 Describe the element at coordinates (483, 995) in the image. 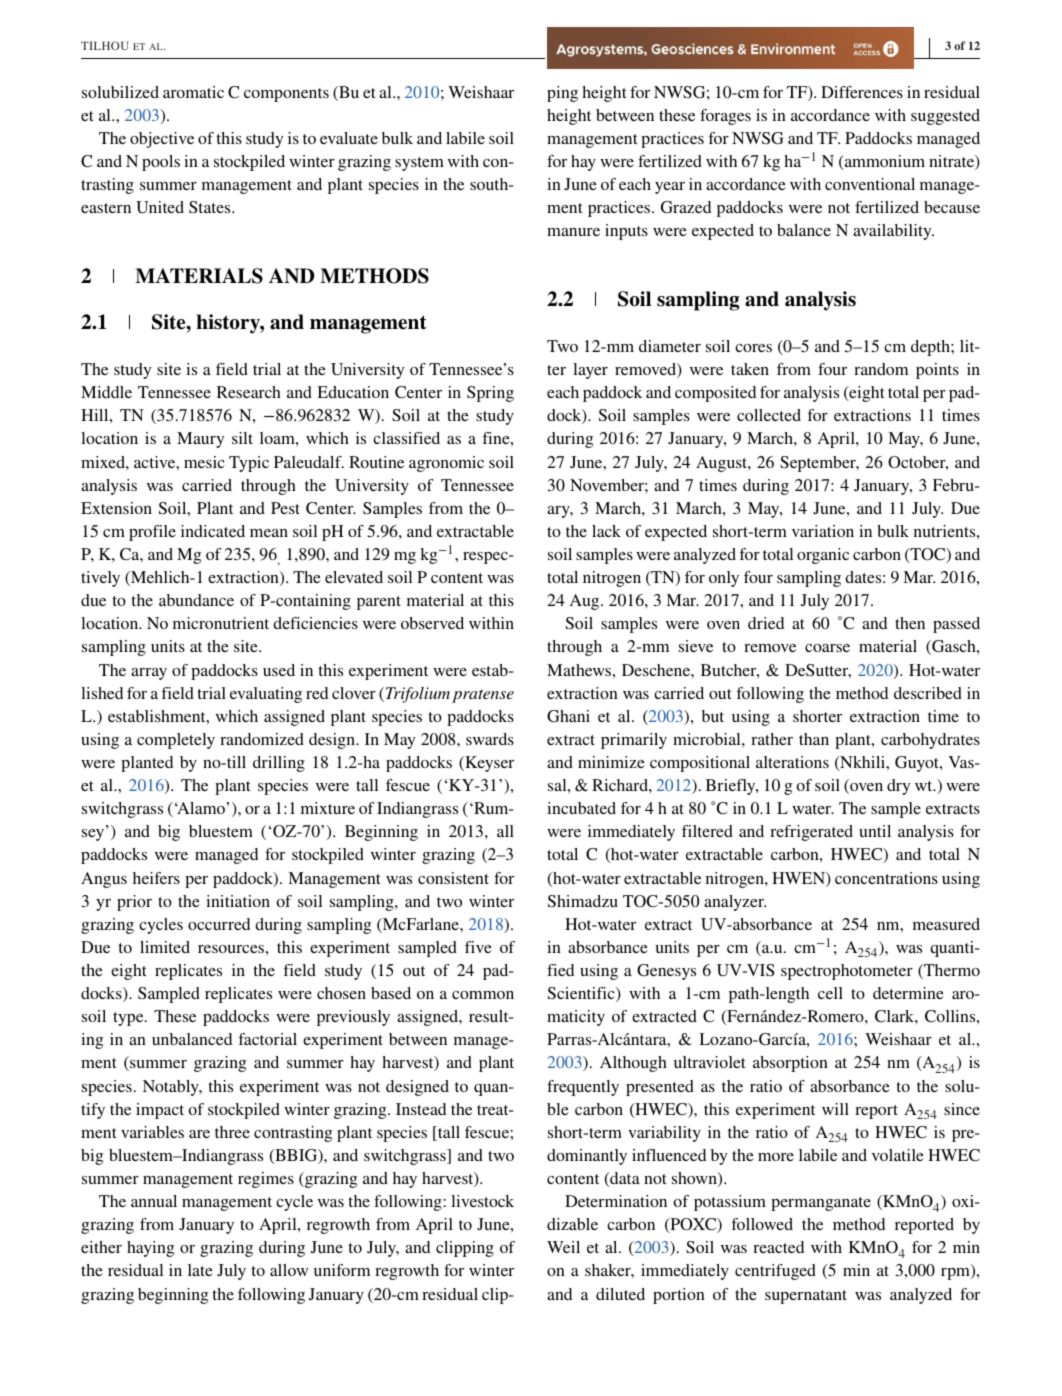

I see `common` at that location.
